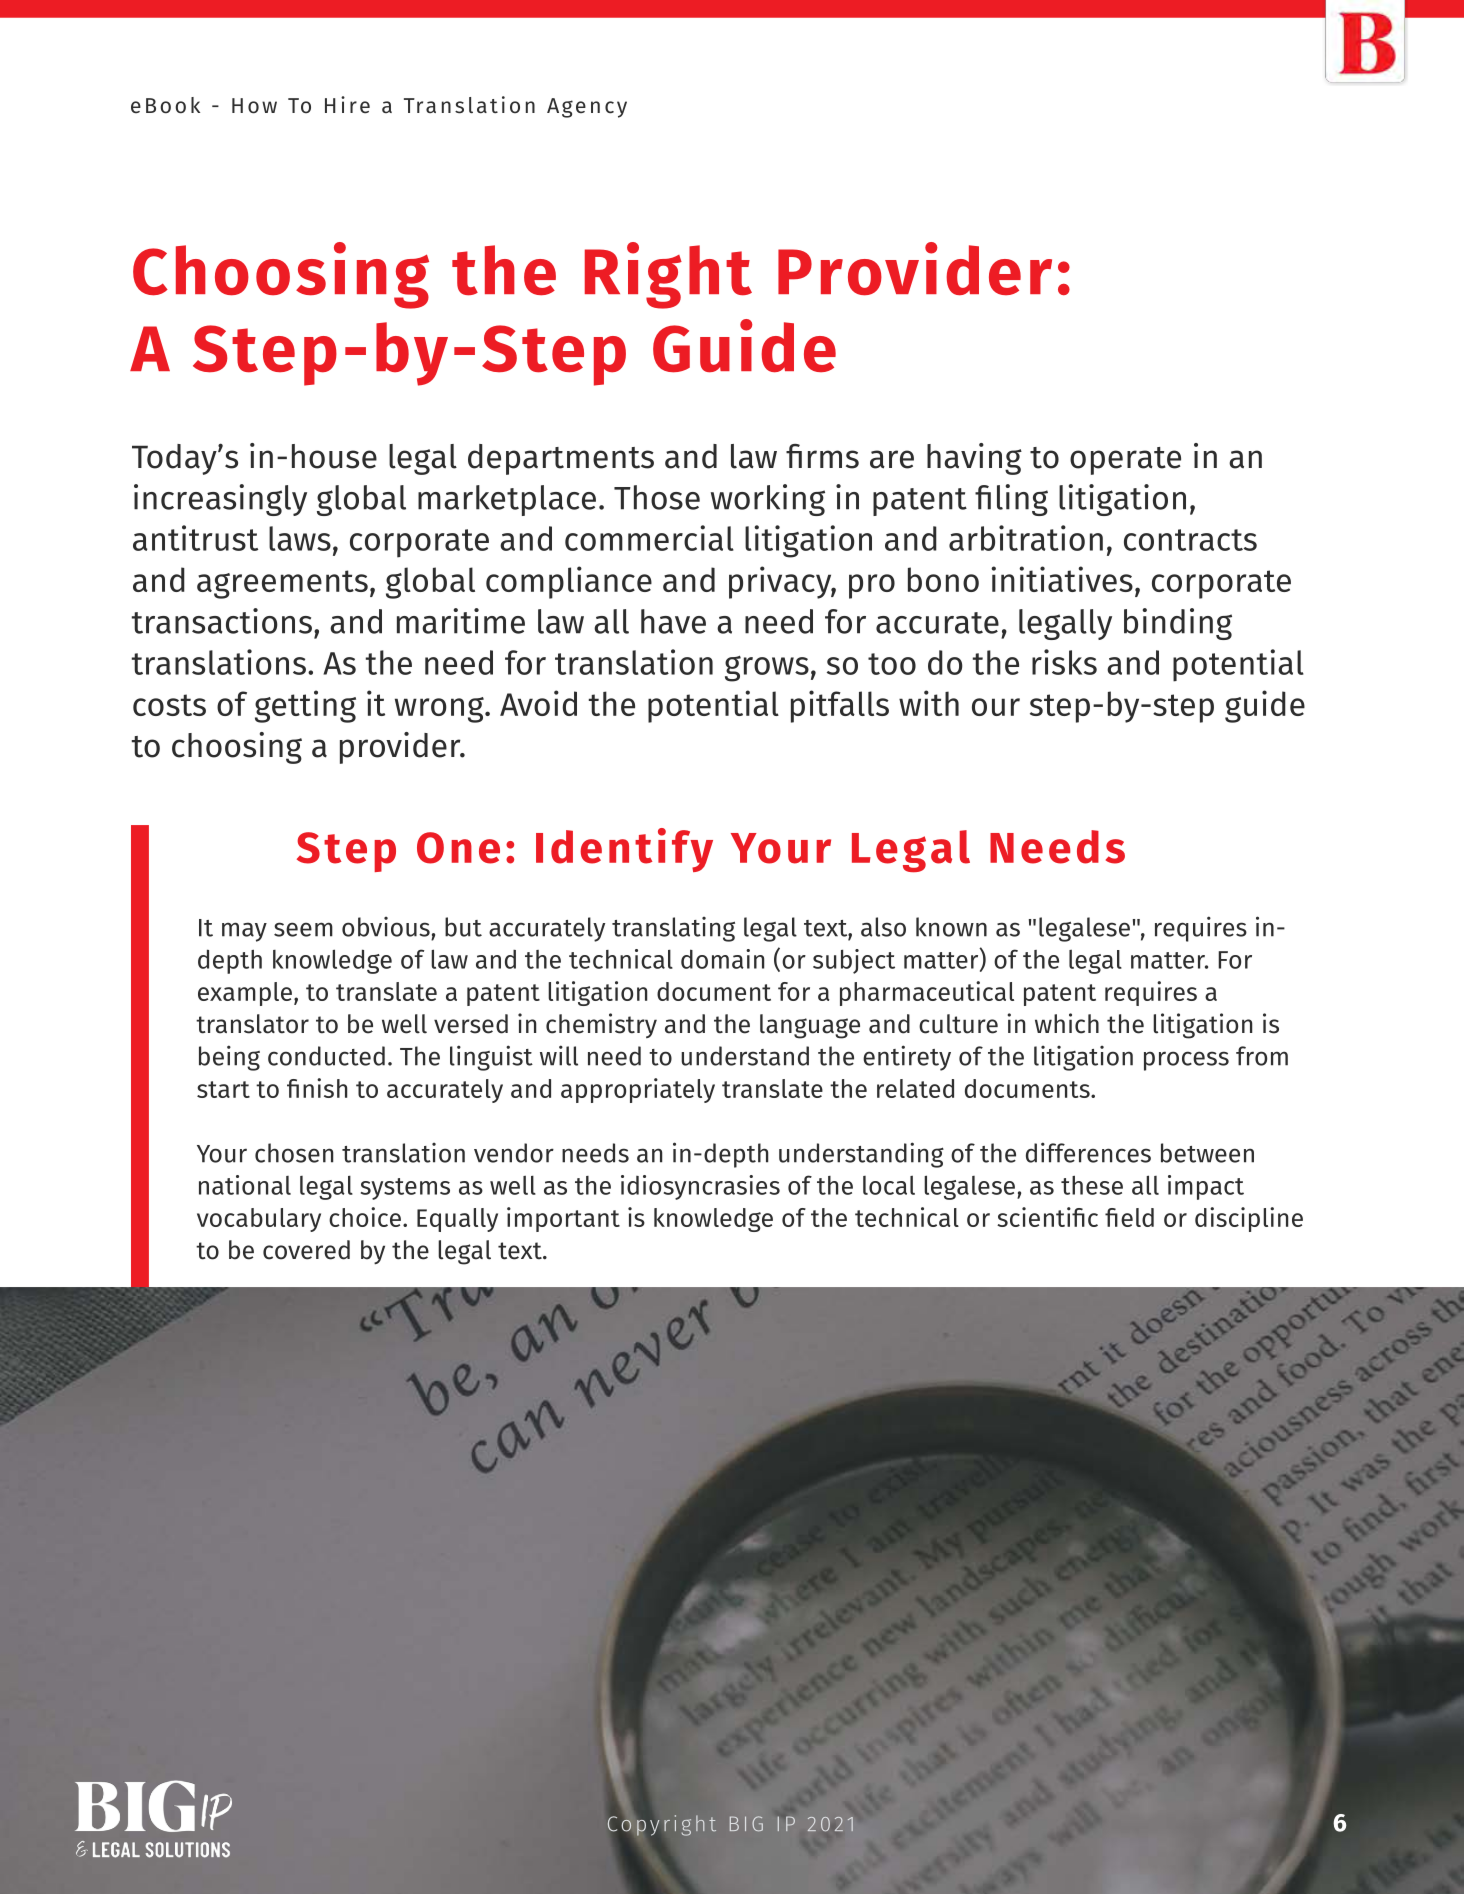 The width and height of the document is (1464, 1894). What do you see at coordinates (1088, 1152) in the document?
I see `differences` at bounding box center [1088, 1152].
